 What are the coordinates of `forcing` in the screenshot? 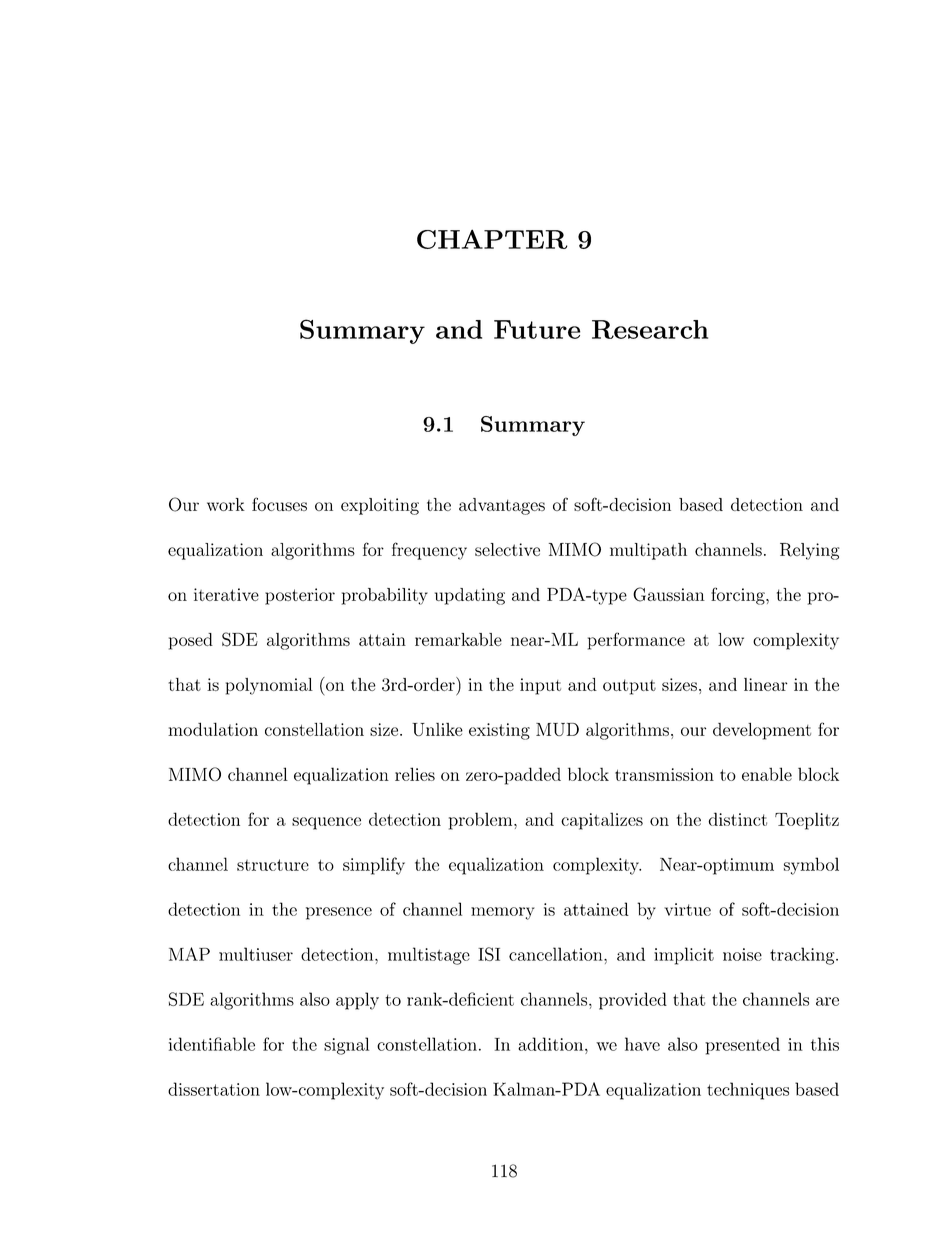 It's located at (739, 596).
